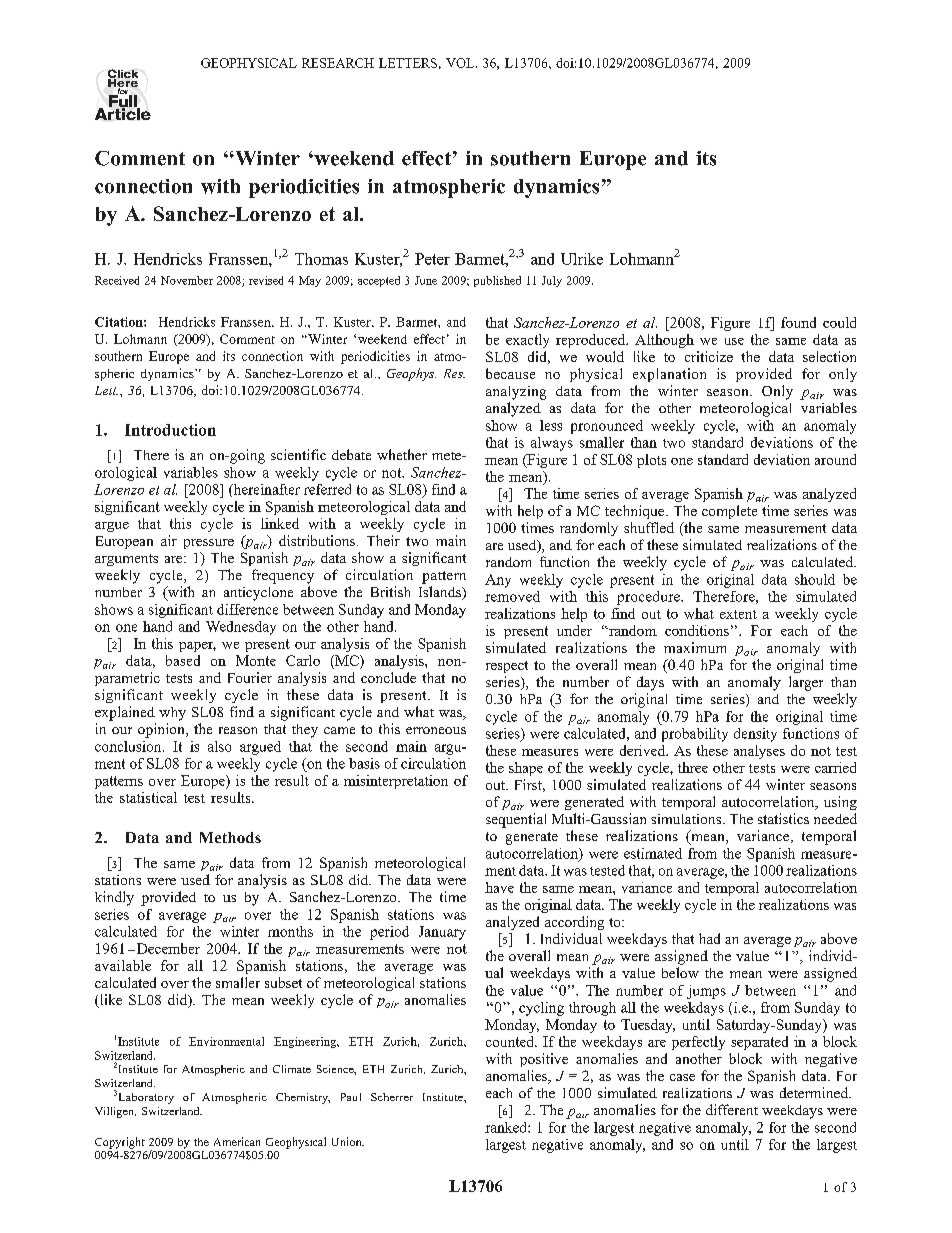 The width and height of the image is (952, 1233). What do you see at coordinates (187, 280) in the image?
I see `November` at bounding box center [187, 280].
